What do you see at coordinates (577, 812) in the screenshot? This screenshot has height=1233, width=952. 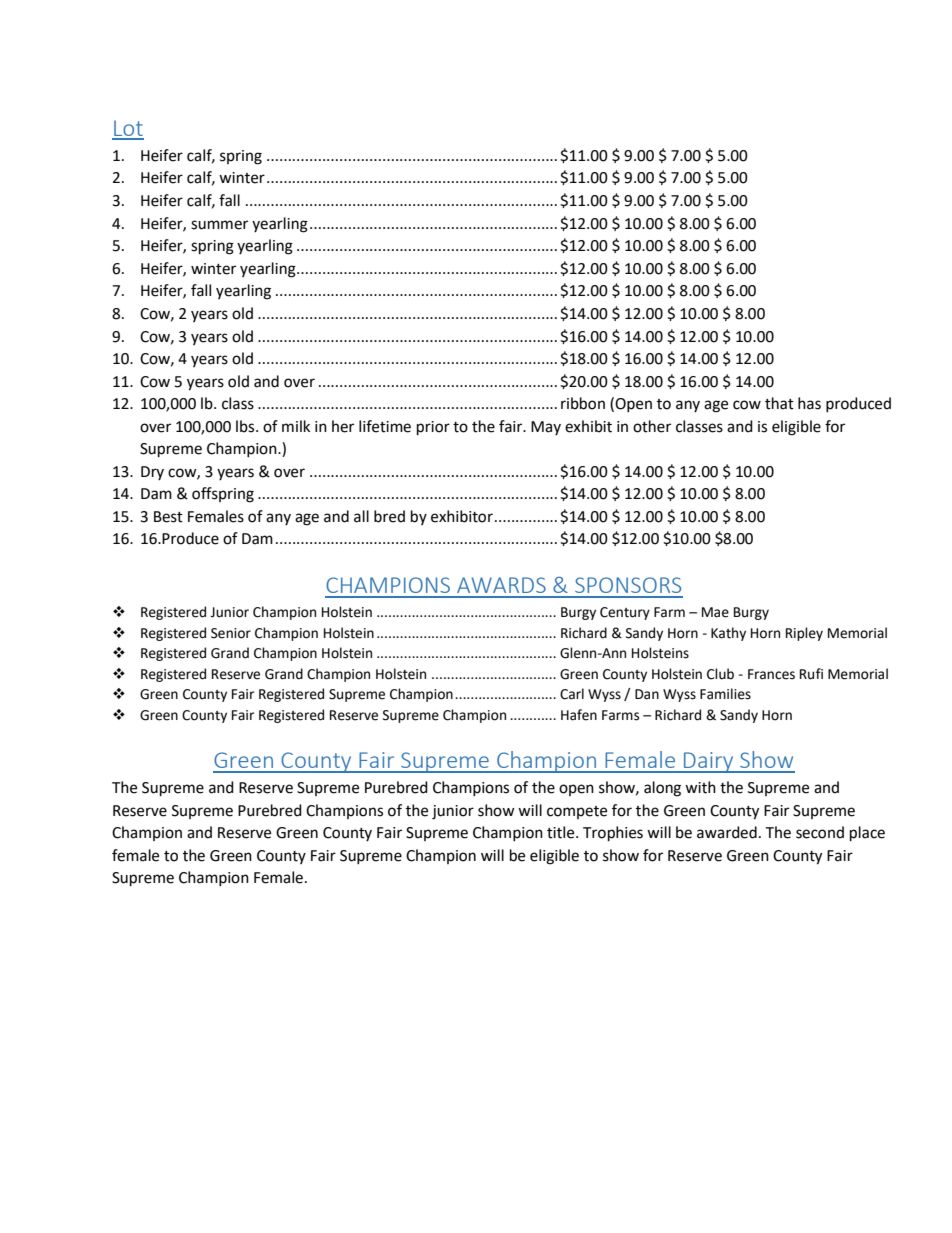 I see `compete` at bounding box center [577, 812].
